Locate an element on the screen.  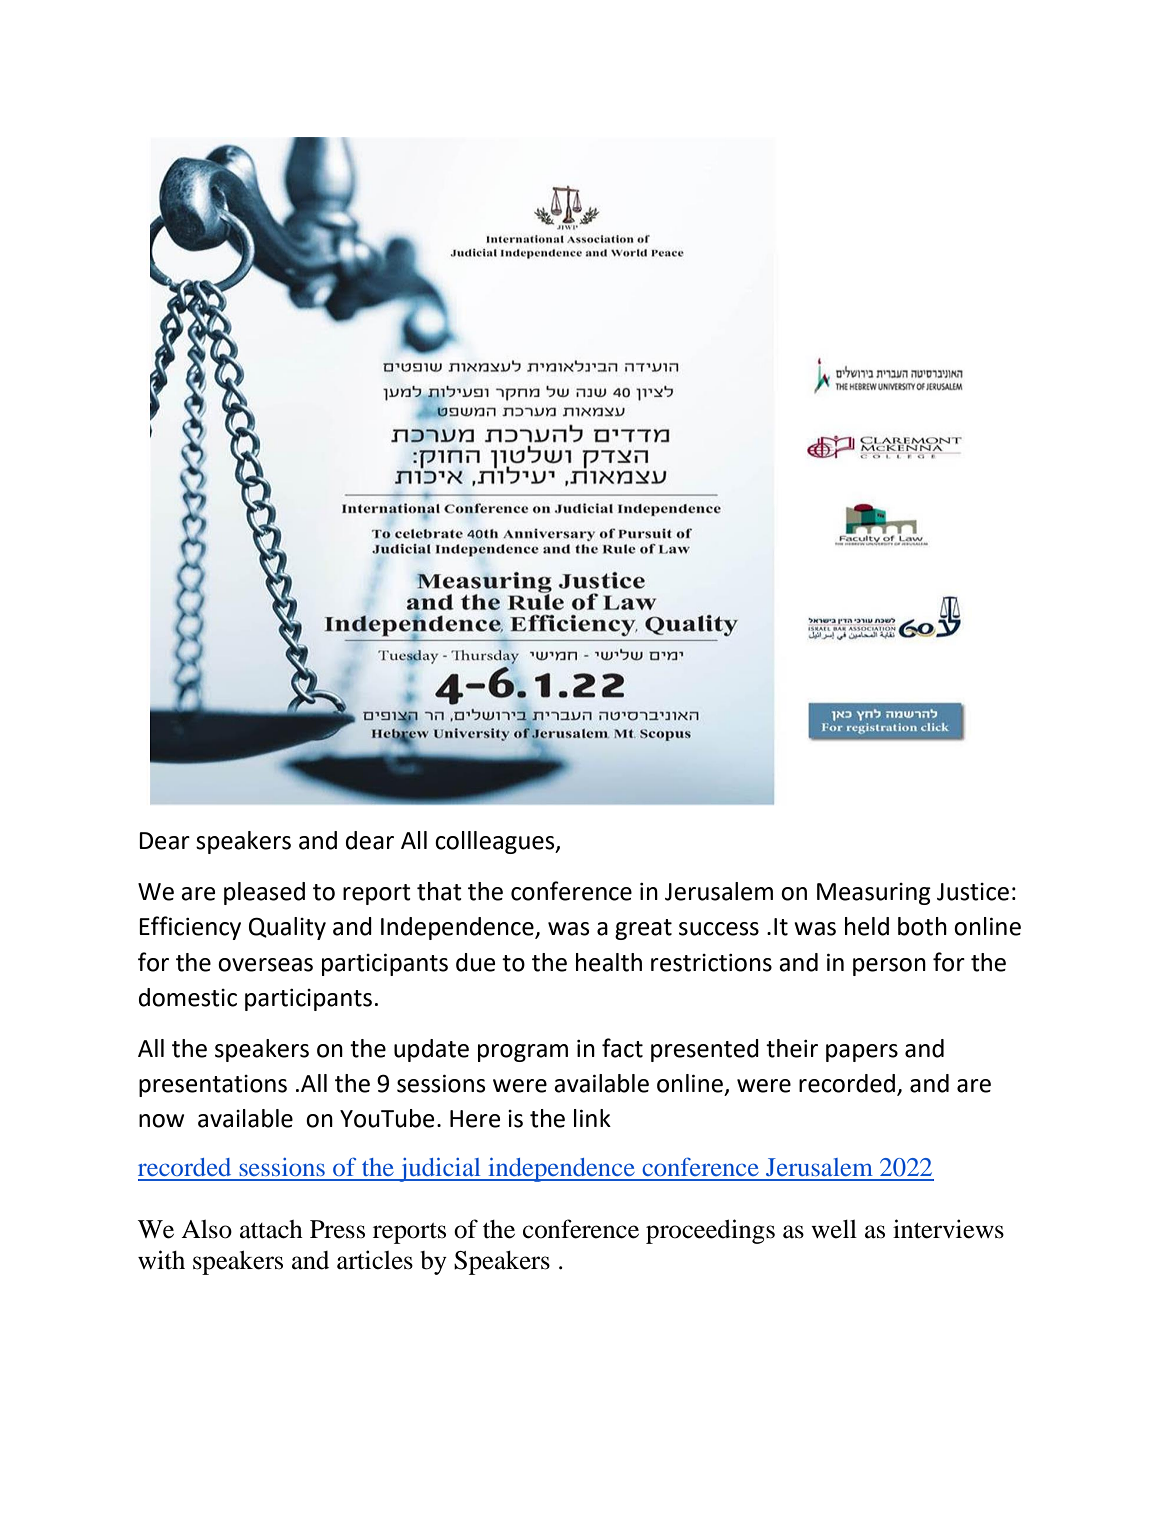
papers is located at coordinates (862, 1053).
